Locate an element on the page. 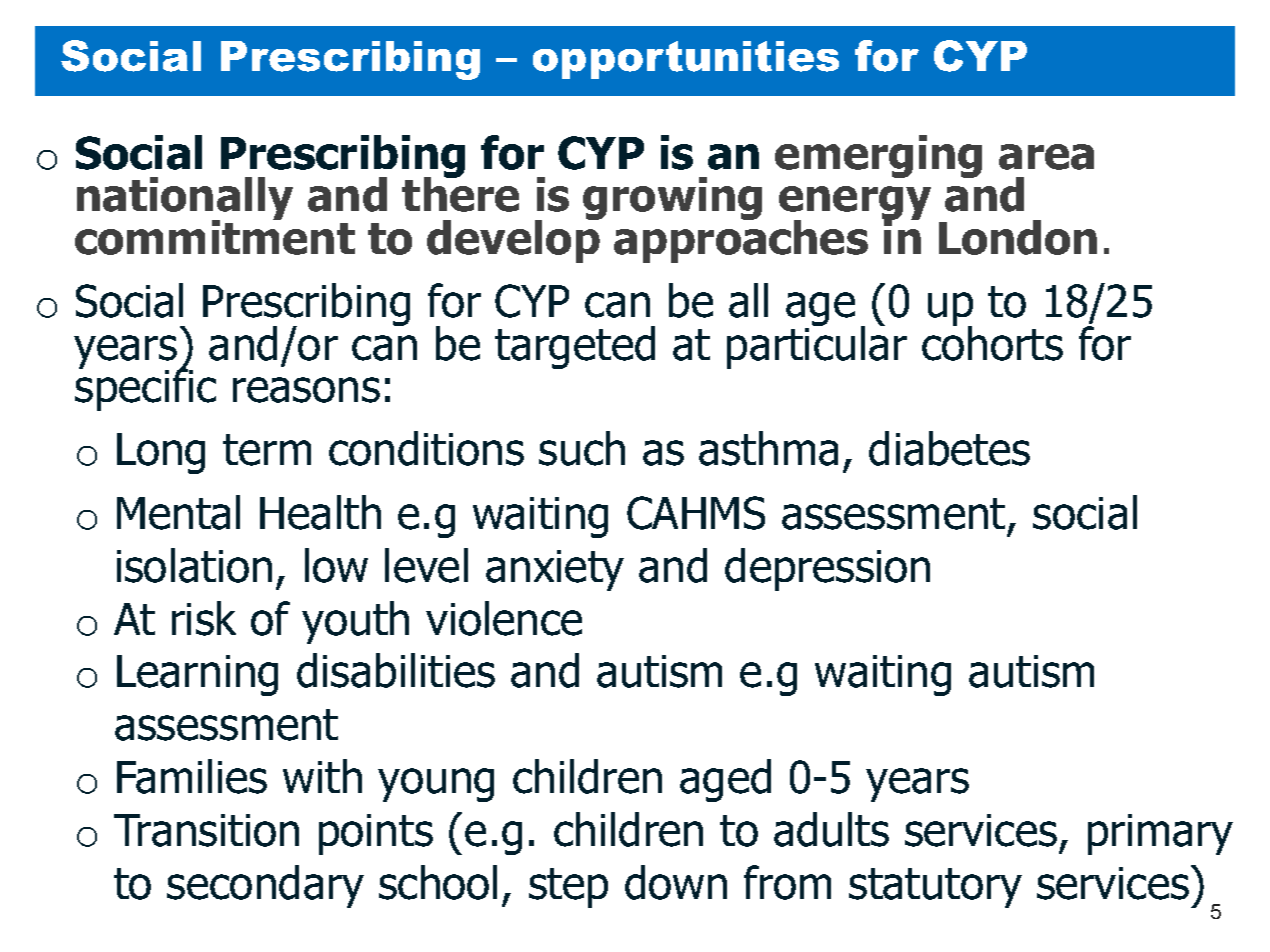 The width and height of the document is (1270, 952). diabetes is located at coordinates (949, 448).
